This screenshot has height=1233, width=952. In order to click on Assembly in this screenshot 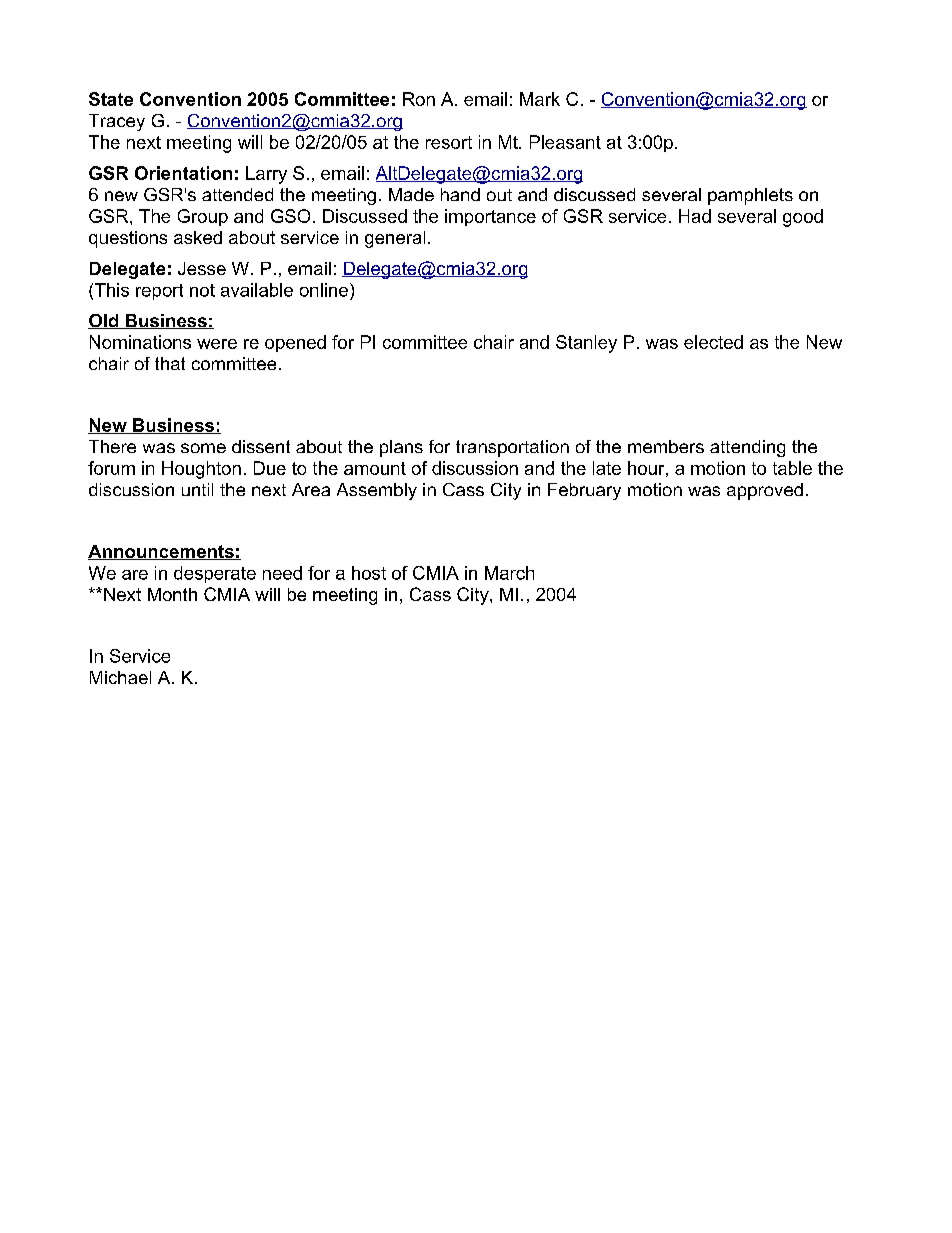, I will do `click(377, 491)`.
